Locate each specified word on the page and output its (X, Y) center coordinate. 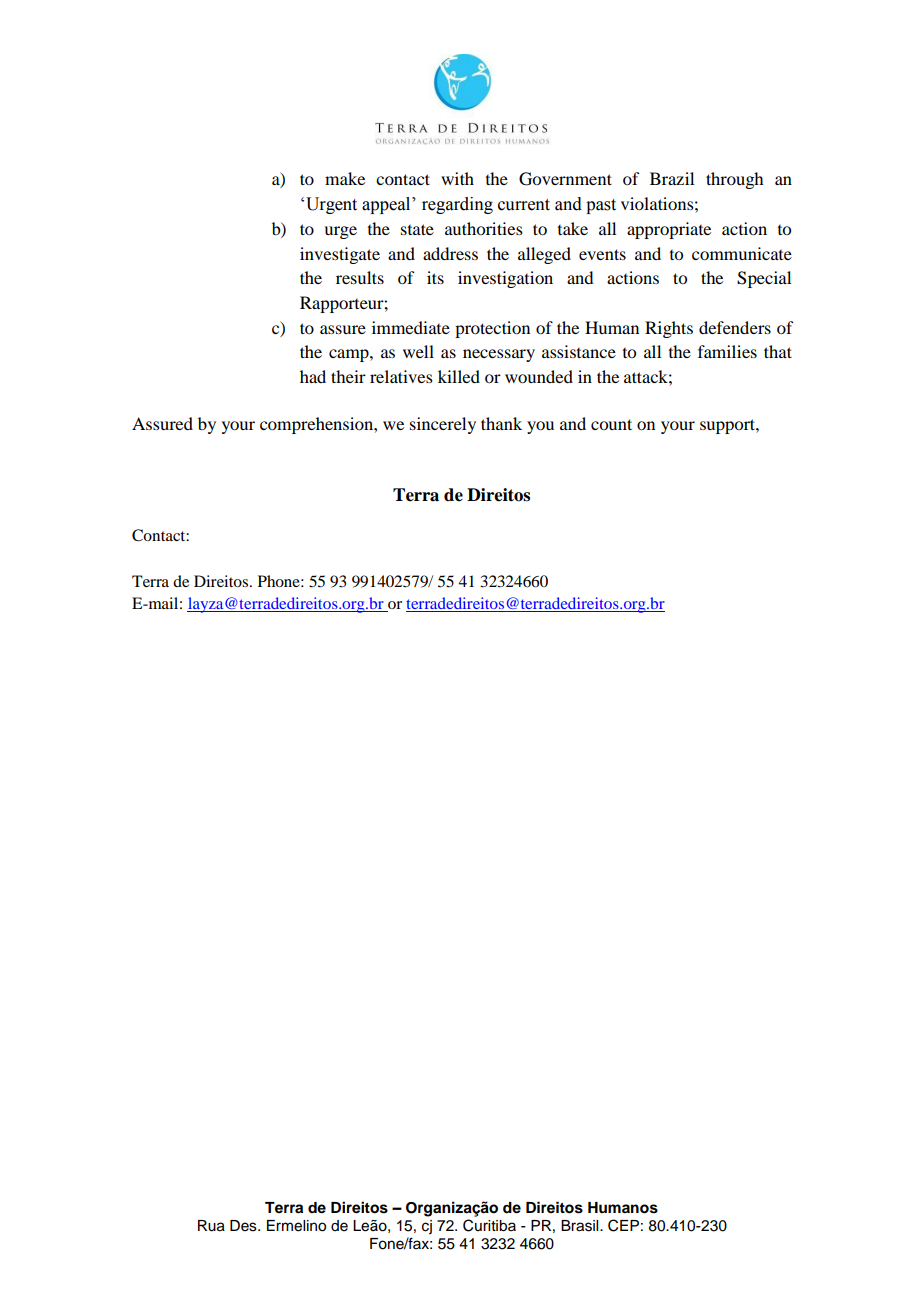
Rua (211, 1226)
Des (244, 1226)
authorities (484, 228)
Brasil (581, 1226)
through (734, 180)
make (345, 178)
